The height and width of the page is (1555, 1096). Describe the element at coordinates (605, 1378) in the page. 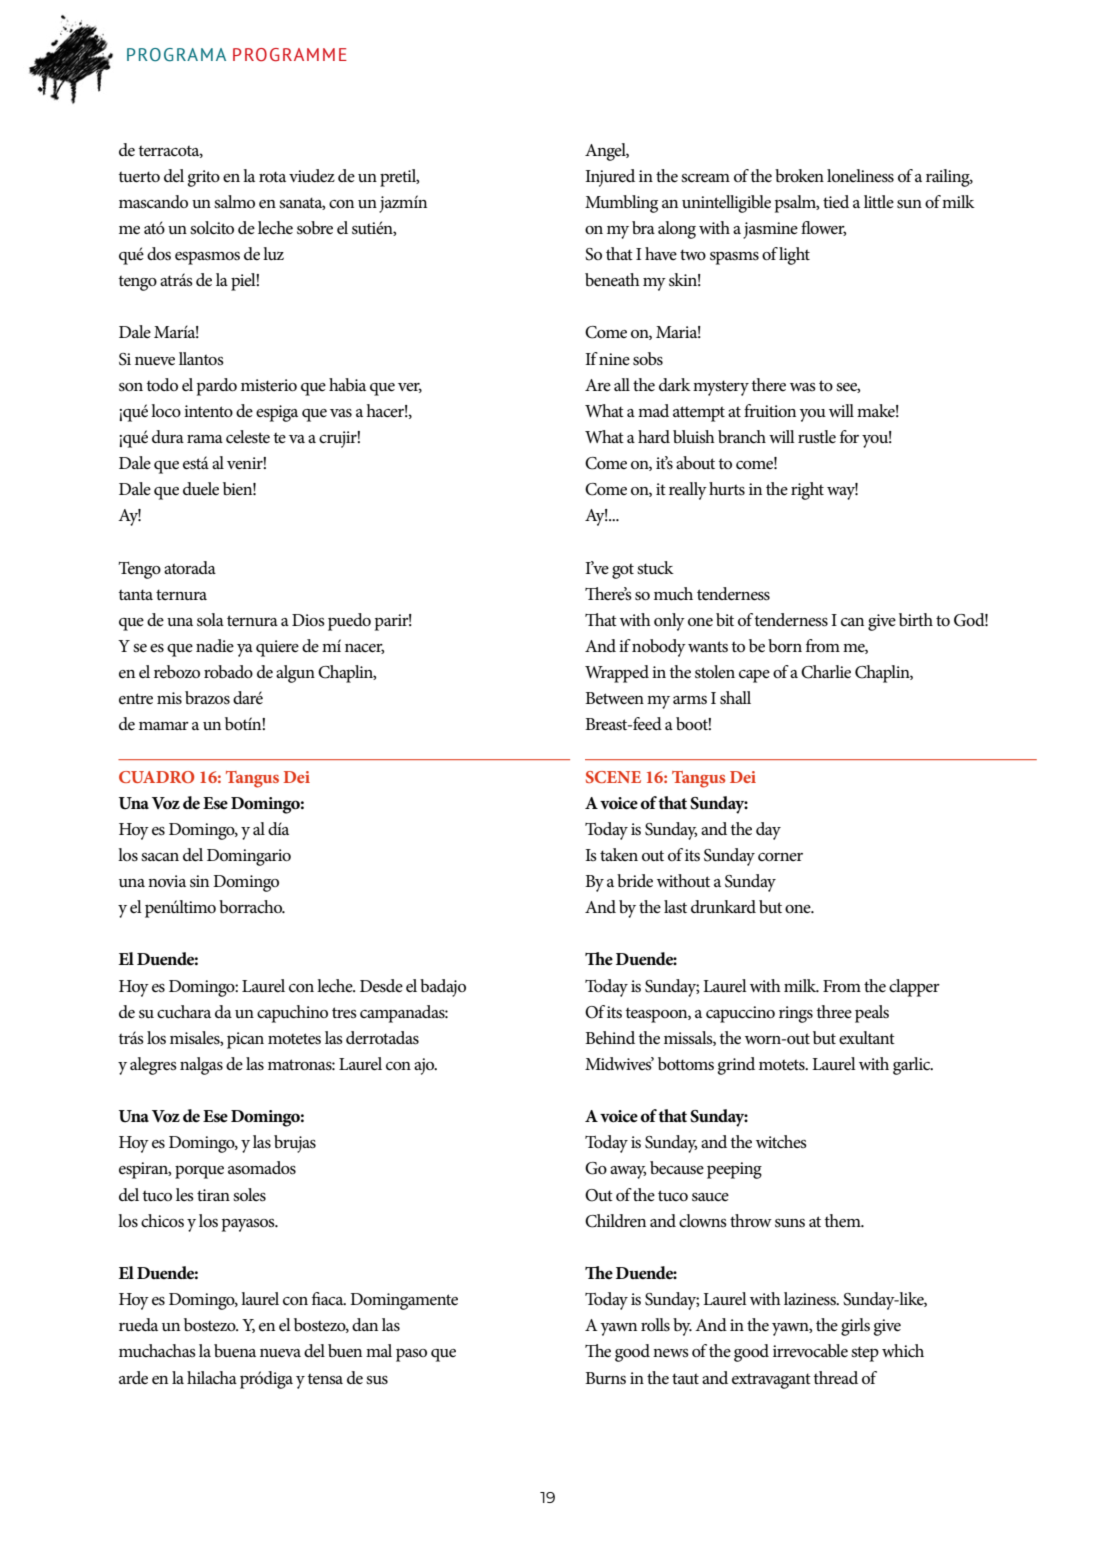

I see `Burns` at that location.
